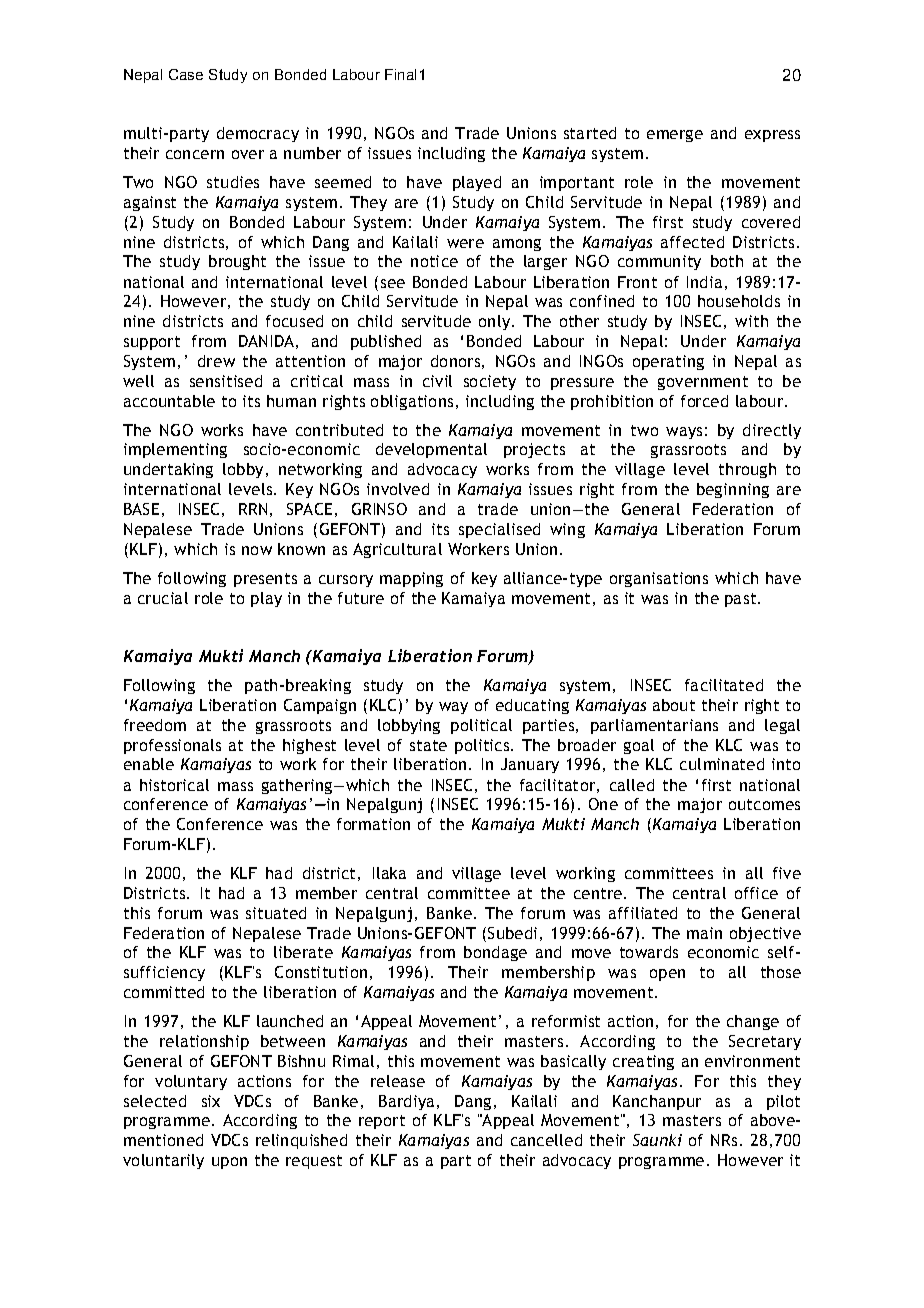 The width and height of the screenshot is (924, 1308). I want to click on implementing, so click(175, 450).
